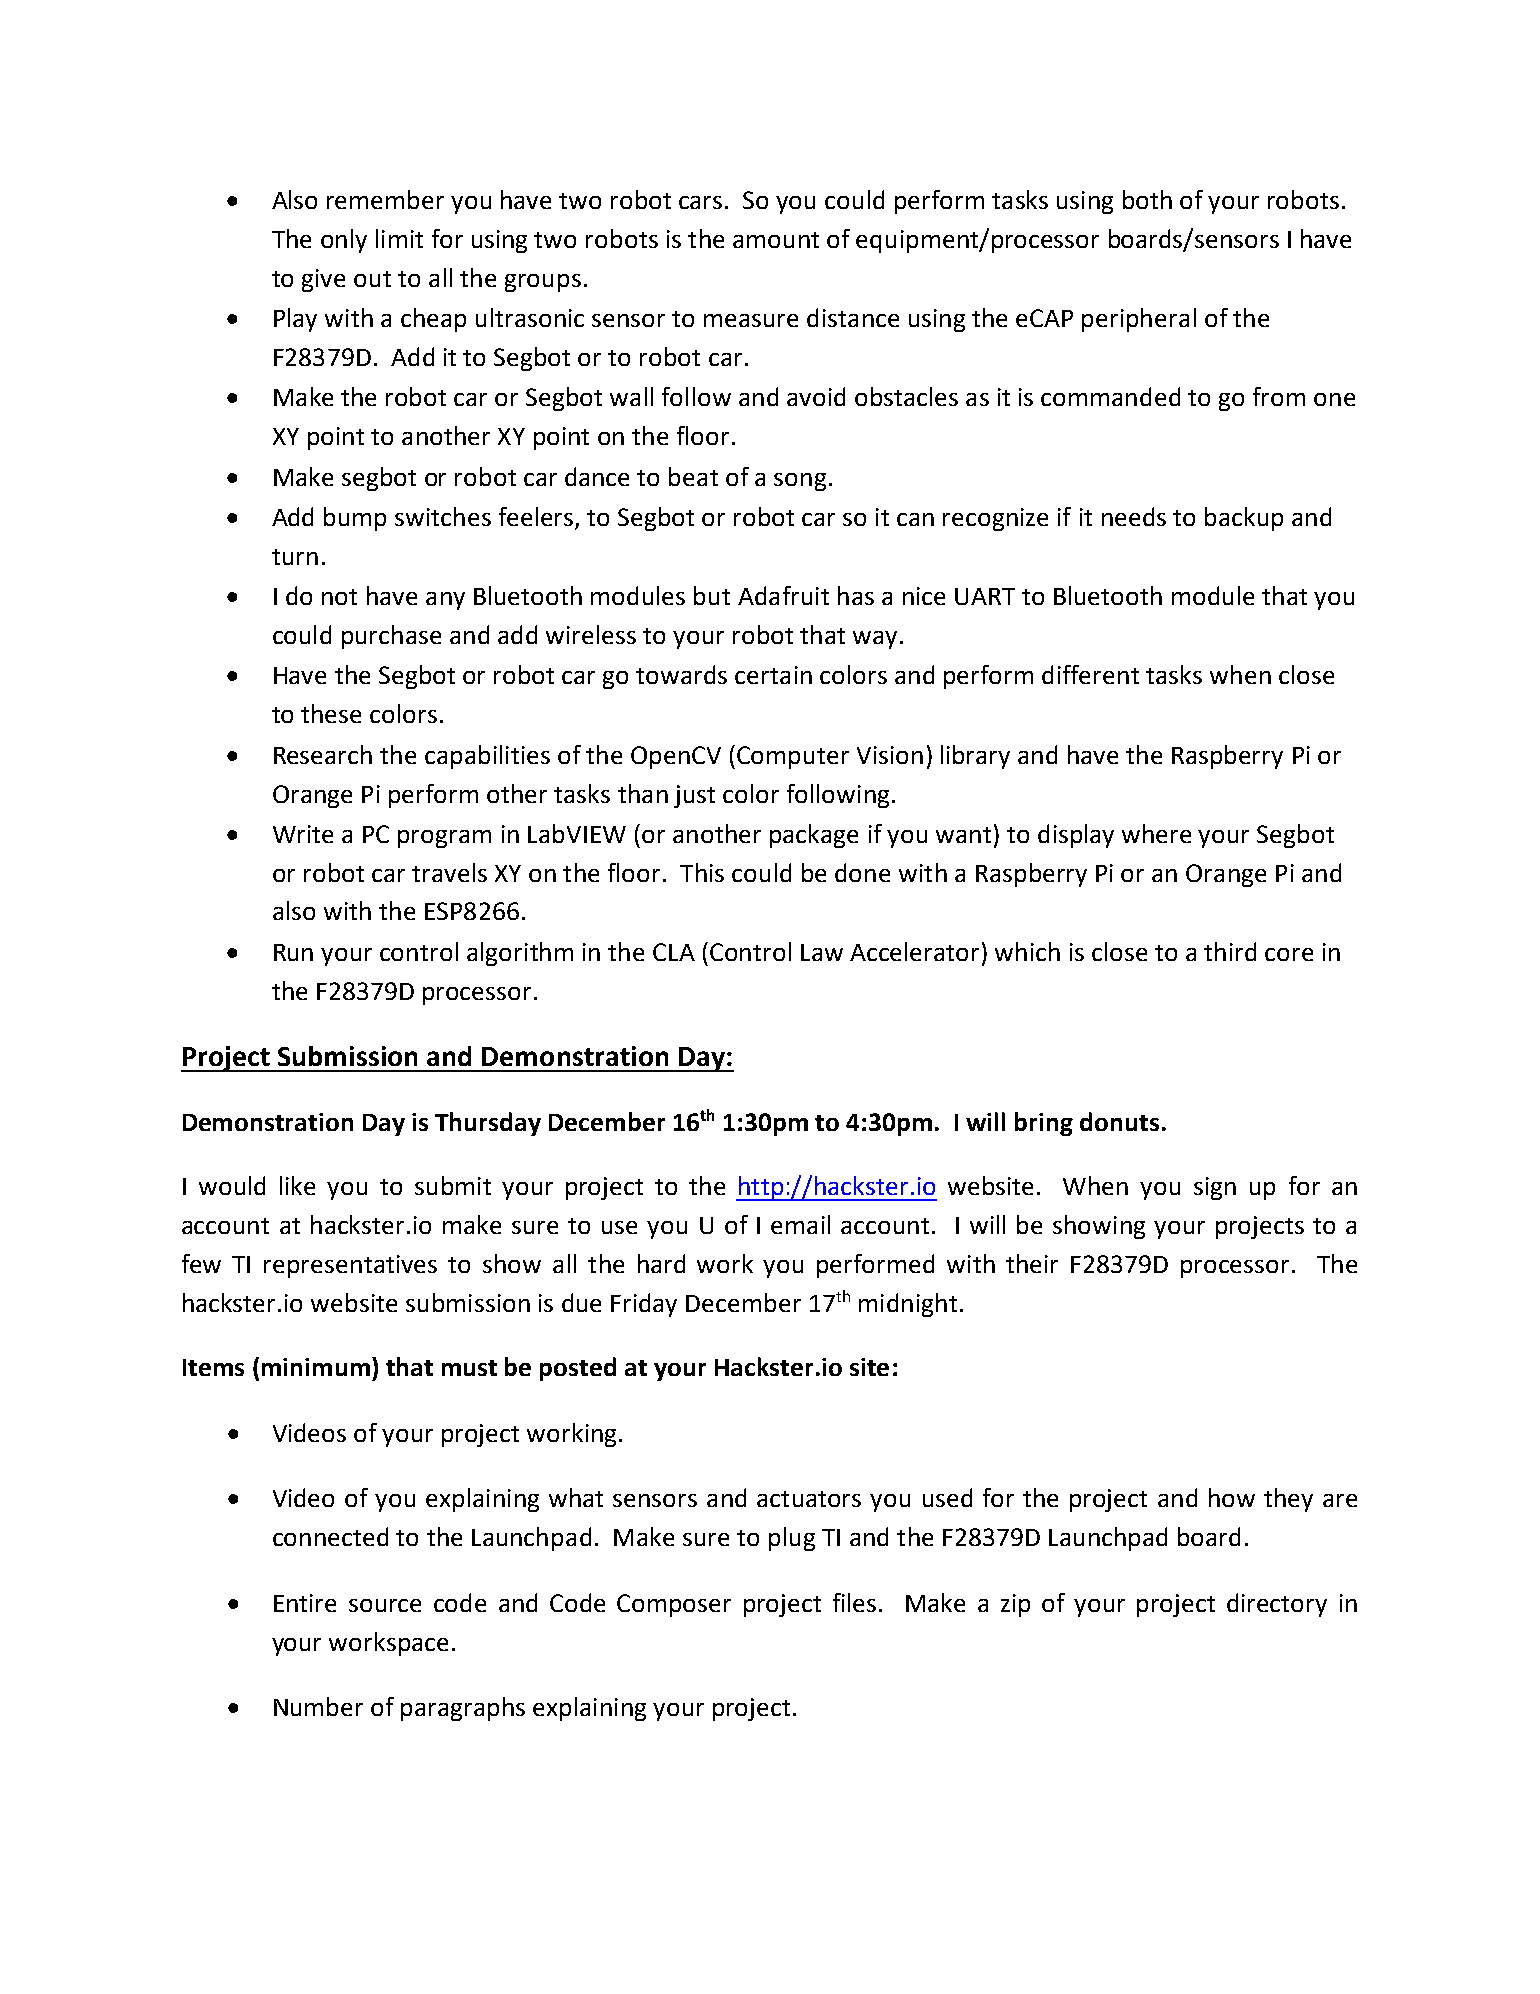 This page has height=1994, width=1540. What do you see at coordinates (644, 1305) in the page?
I see `Friday` at bounding box center [644, 1305].
